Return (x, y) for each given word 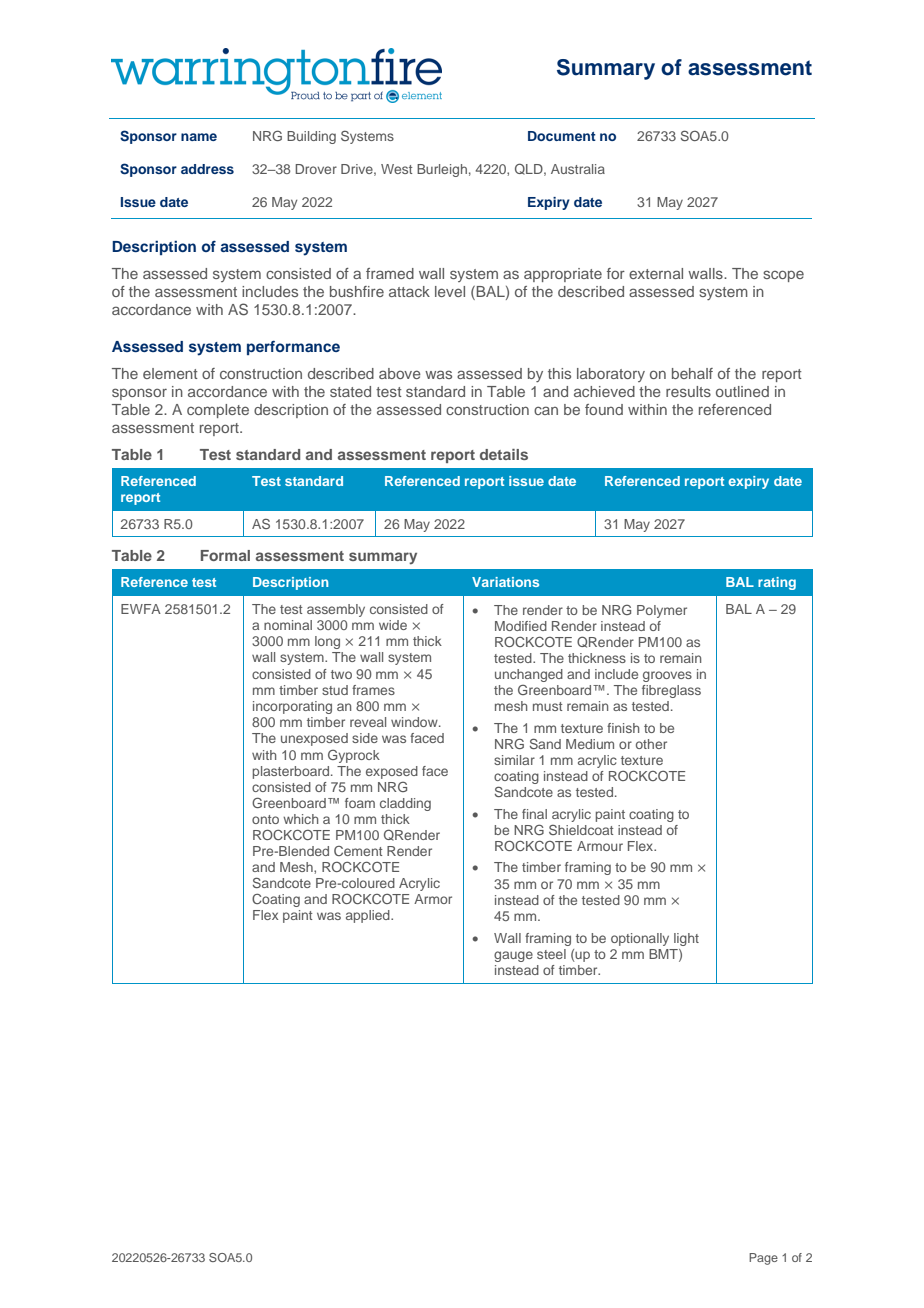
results (688, 391)
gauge (513, 956)
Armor (433, 899)
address (207, 169)
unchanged (529, 675)
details (504, 454)
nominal (288, 625)
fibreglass (671, 691)
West (396, 169)
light (686, 939)
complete (218, 411)
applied (369, 916)
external (656, 273)
